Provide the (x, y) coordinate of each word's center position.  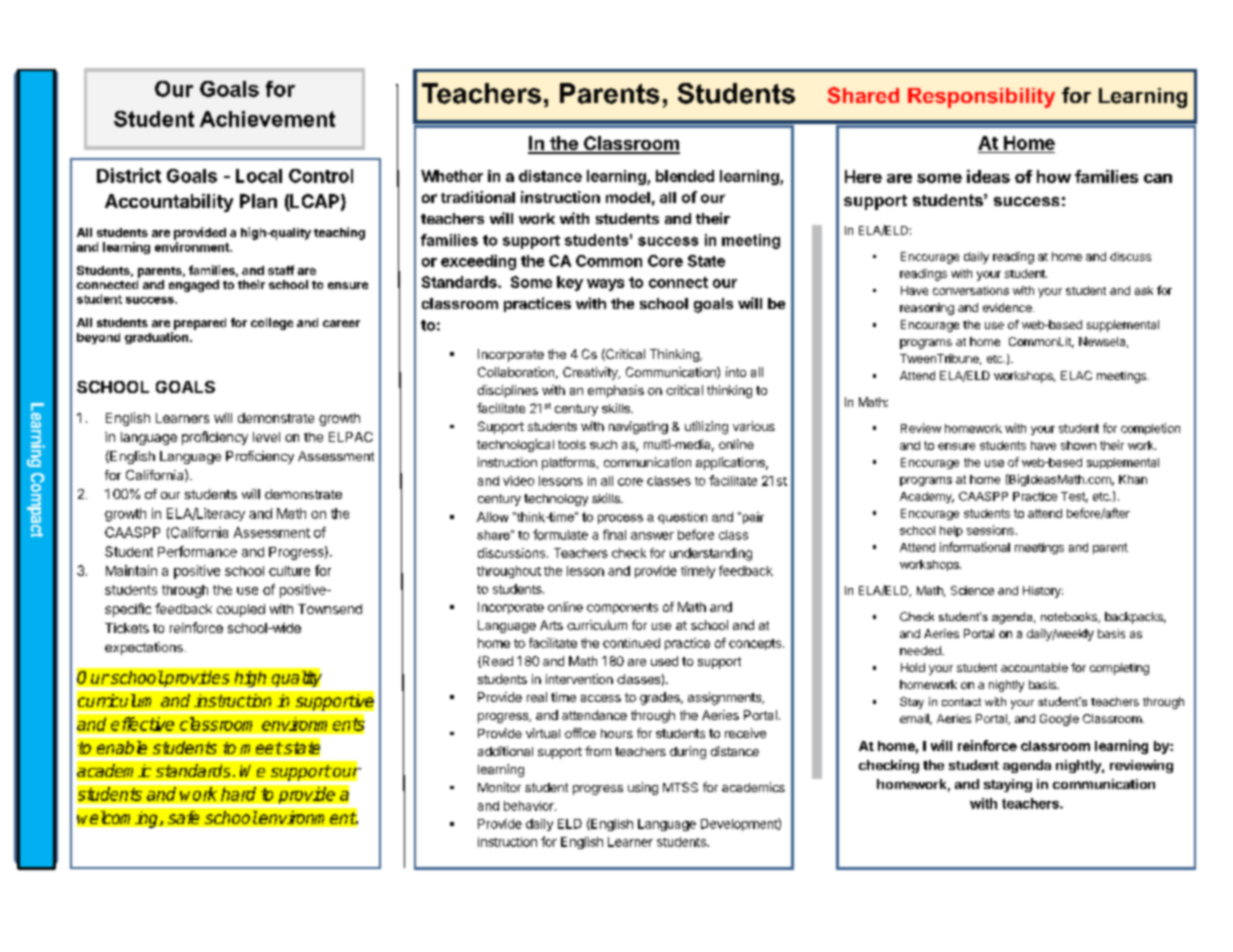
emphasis (616, 391)
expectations (144, 648)
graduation (156, 338)
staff (281, 270)
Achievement (267, 119)
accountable (1034, 667)
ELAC (1076, 375)
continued (631, 643)
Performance (197, 551)
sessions (990, 530)
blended (685, 176)
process (620, 519)
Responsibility (981, 98)
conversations (971, 290)
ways (605, 285)
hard (238, 794)
